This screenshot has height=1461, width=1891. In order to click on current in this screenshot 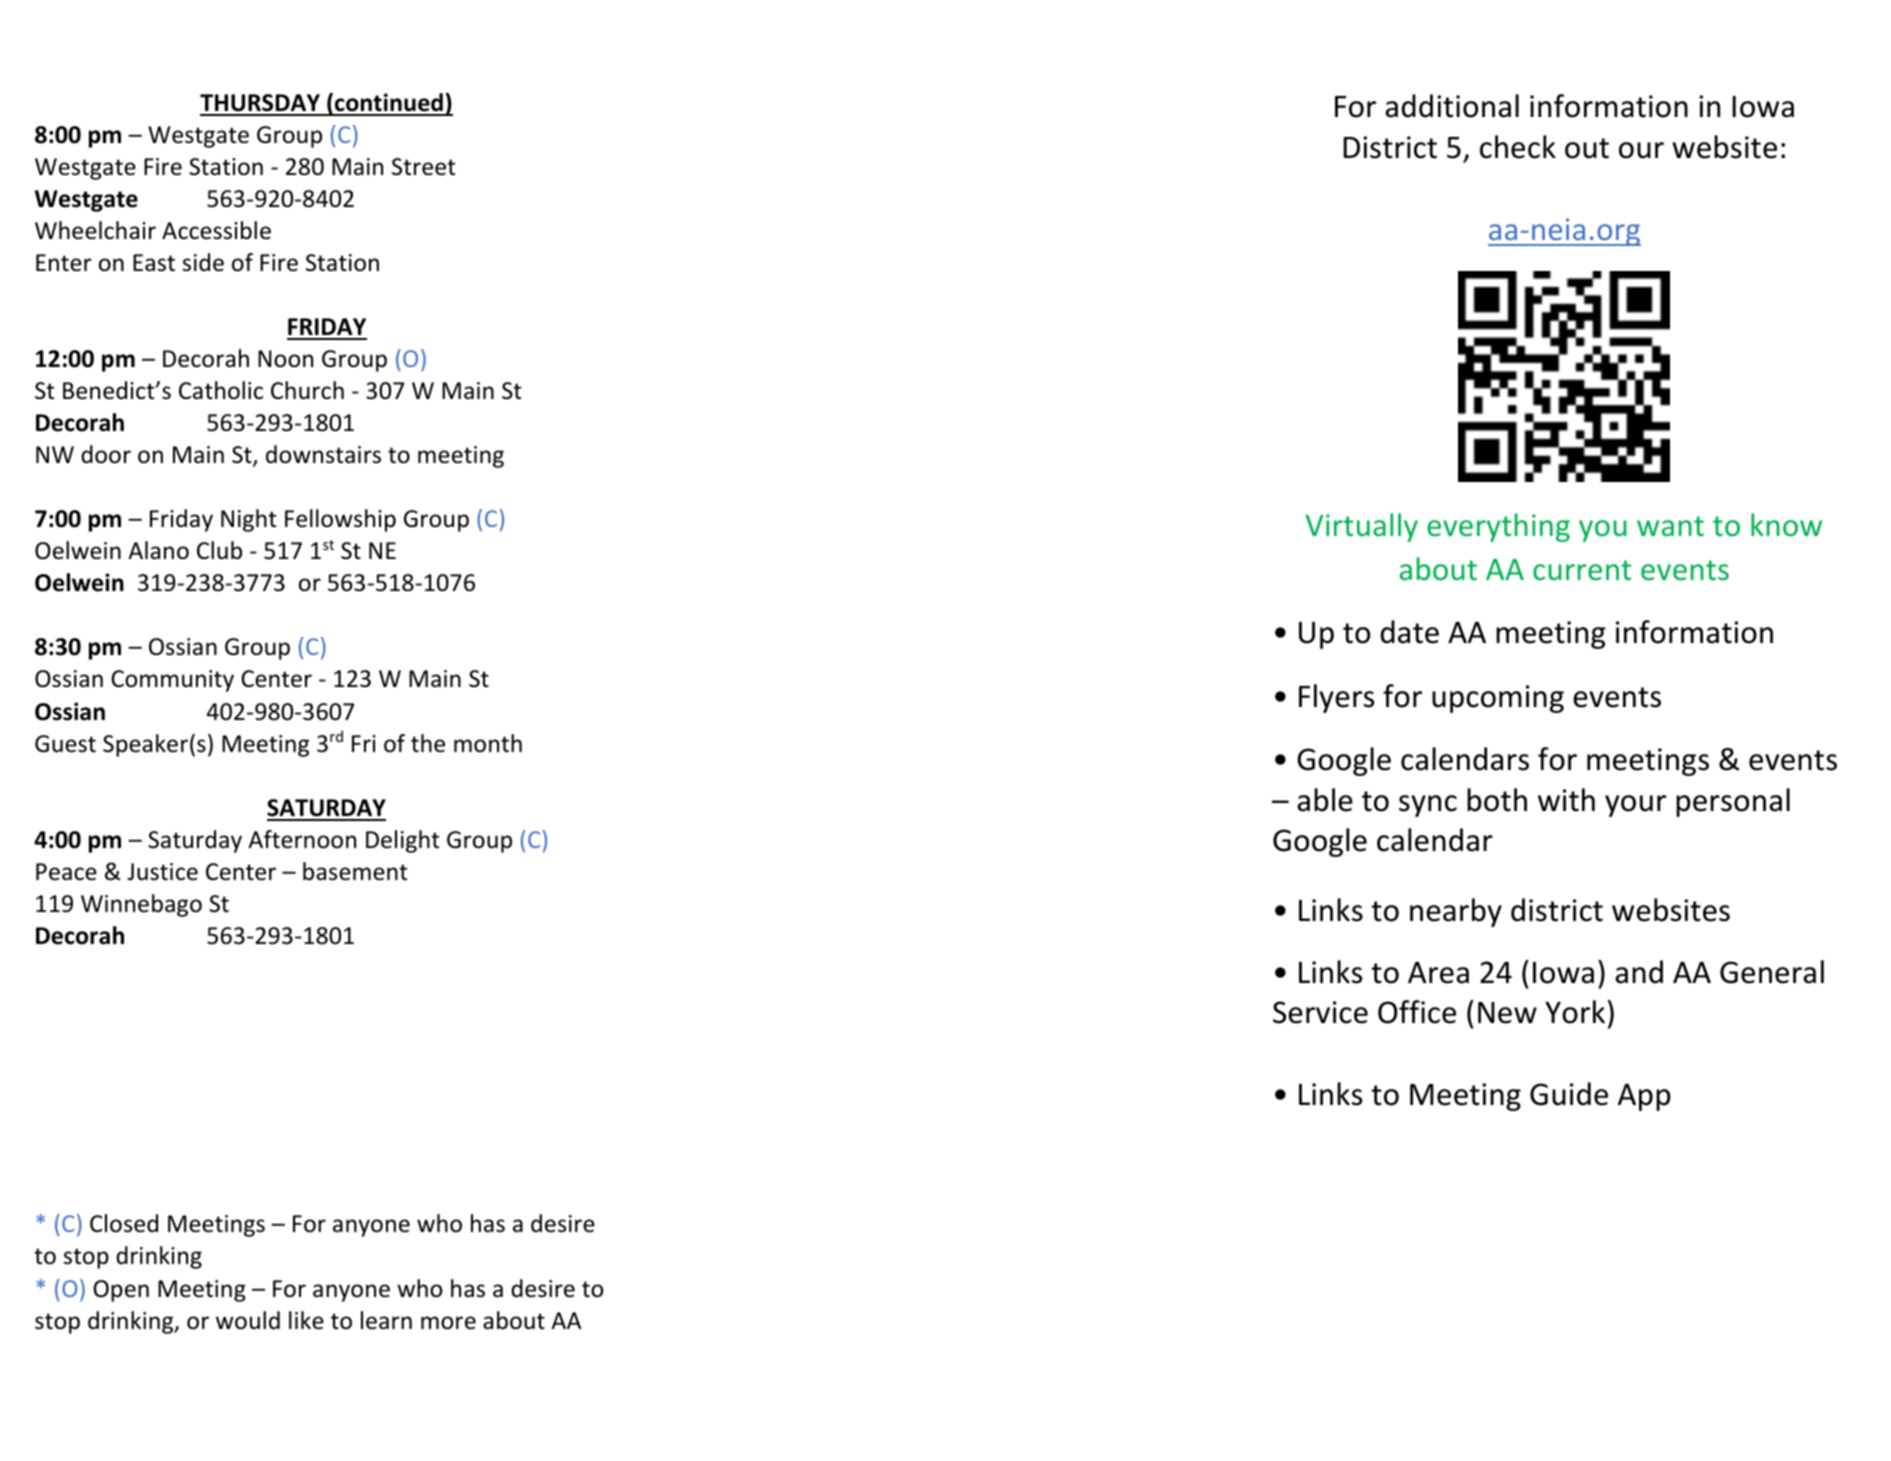, I will do `click(1582, 570)`.
